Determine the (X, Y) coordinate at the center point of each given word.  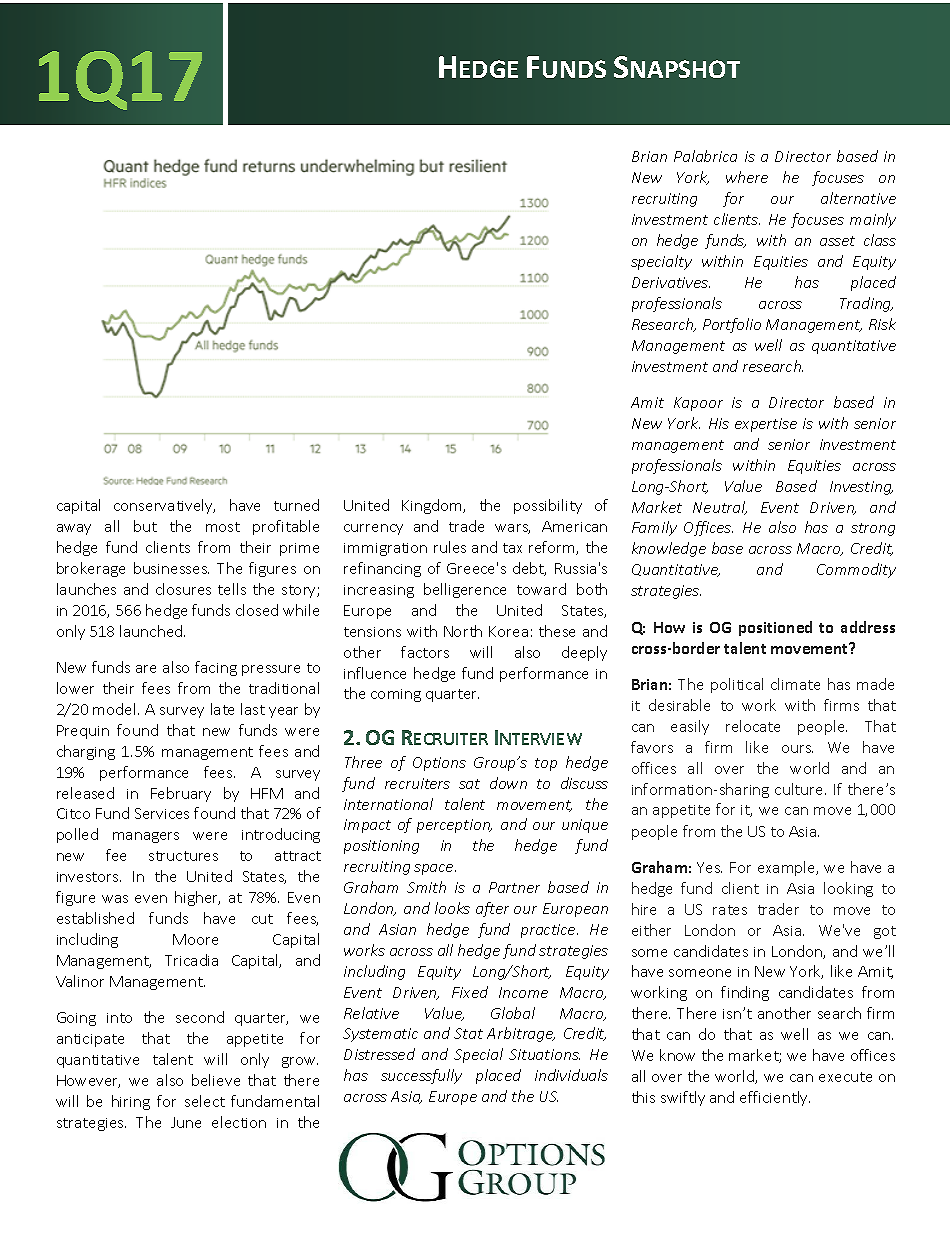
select (205, 1101)
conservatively (164, 506)
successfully (421, 1076)
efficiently (775, 1098)
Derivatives (671, 282)
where (747, 177)
